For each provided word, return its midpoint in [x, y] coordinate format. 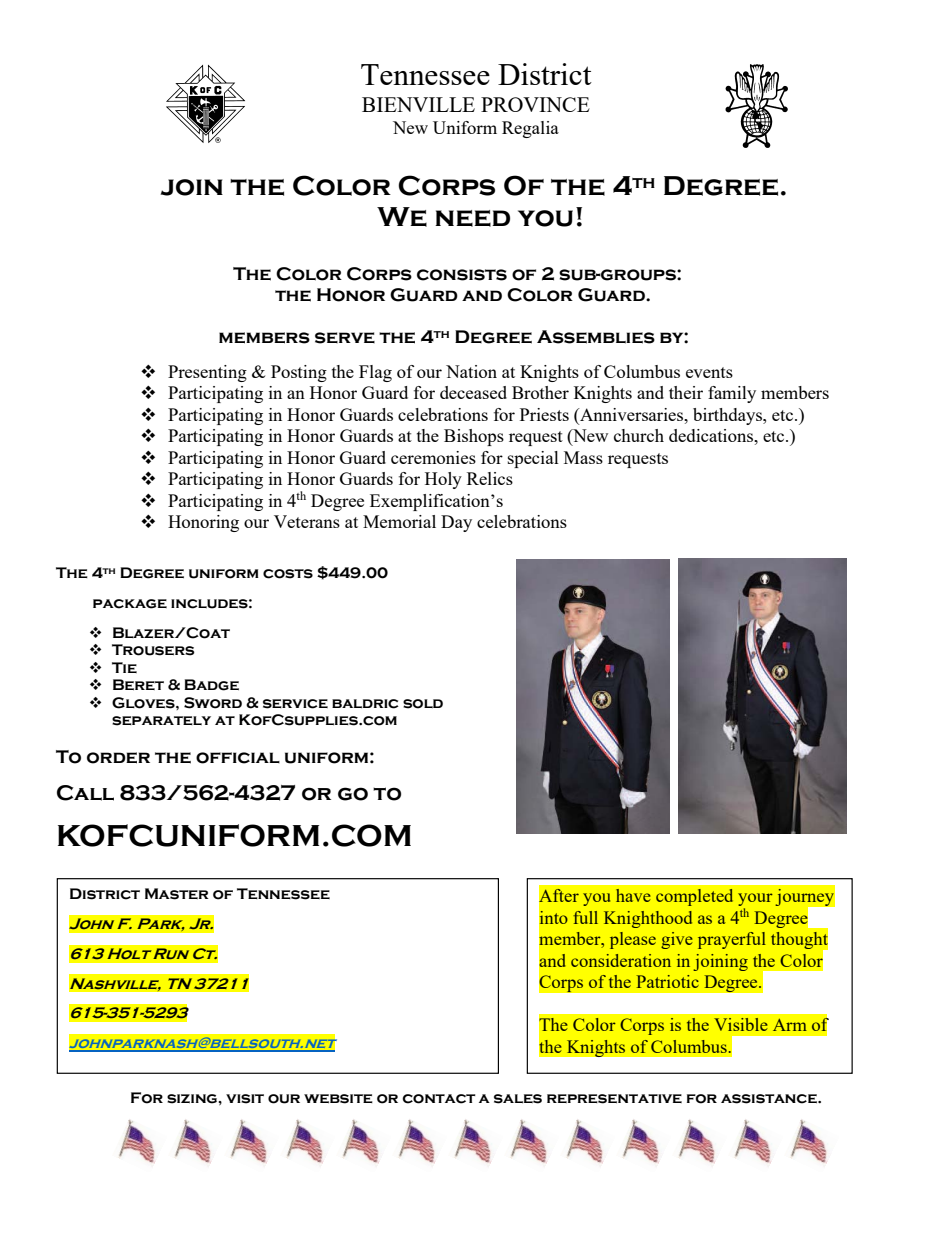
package [130, 604]
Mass [583, 457]
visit [245, 1099]
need [472, 218]
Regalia [530, 129]
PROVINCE [535, 104]
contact [438, 1099]
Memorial [399, 521]
